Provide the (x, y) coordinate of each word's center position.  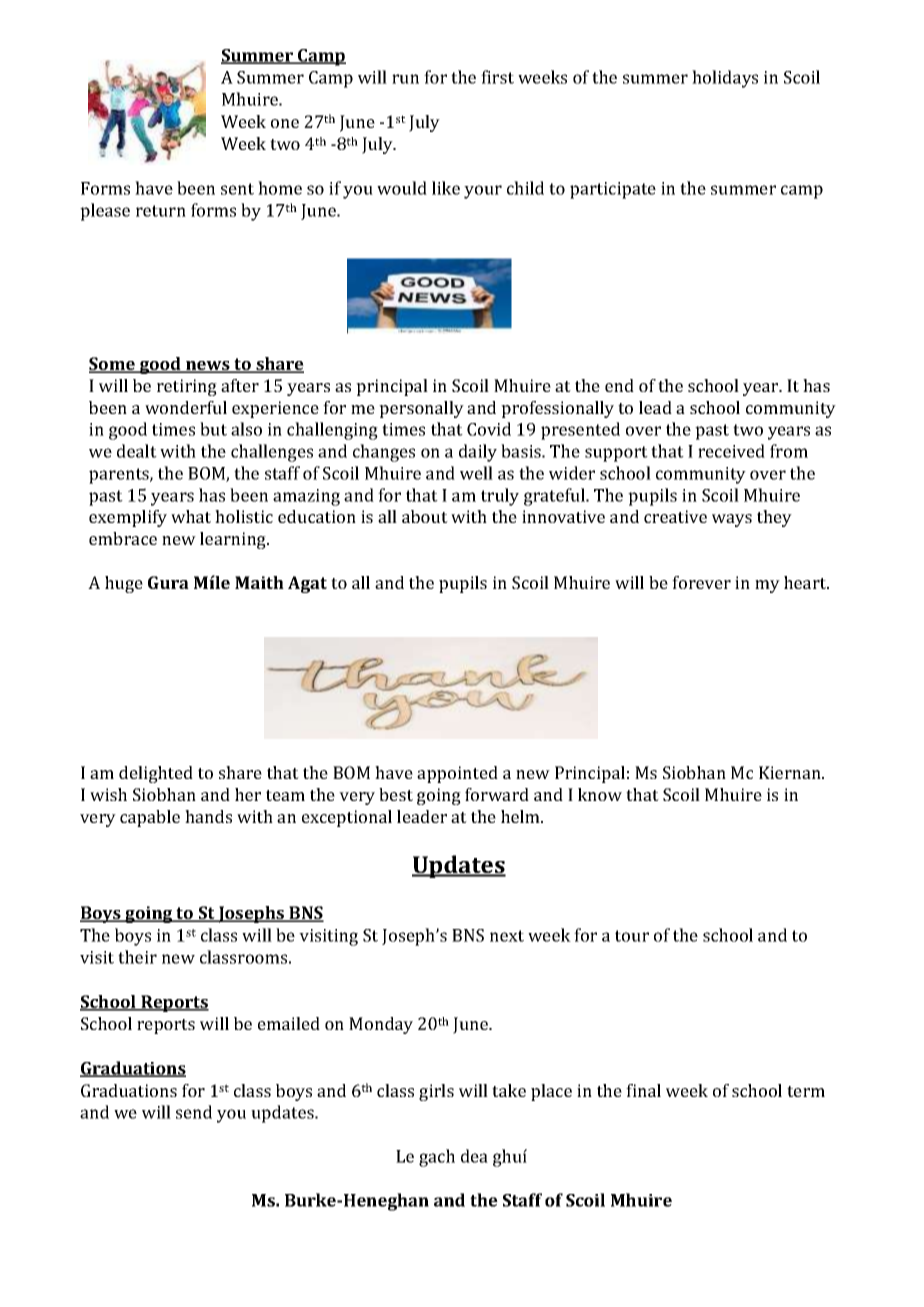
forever (701, 582)
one (285, 123)
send (194, 1112)
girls (436, 1092)
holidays (725, 79)
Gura (168, 582)
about (425, 516)
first (497, 77)
